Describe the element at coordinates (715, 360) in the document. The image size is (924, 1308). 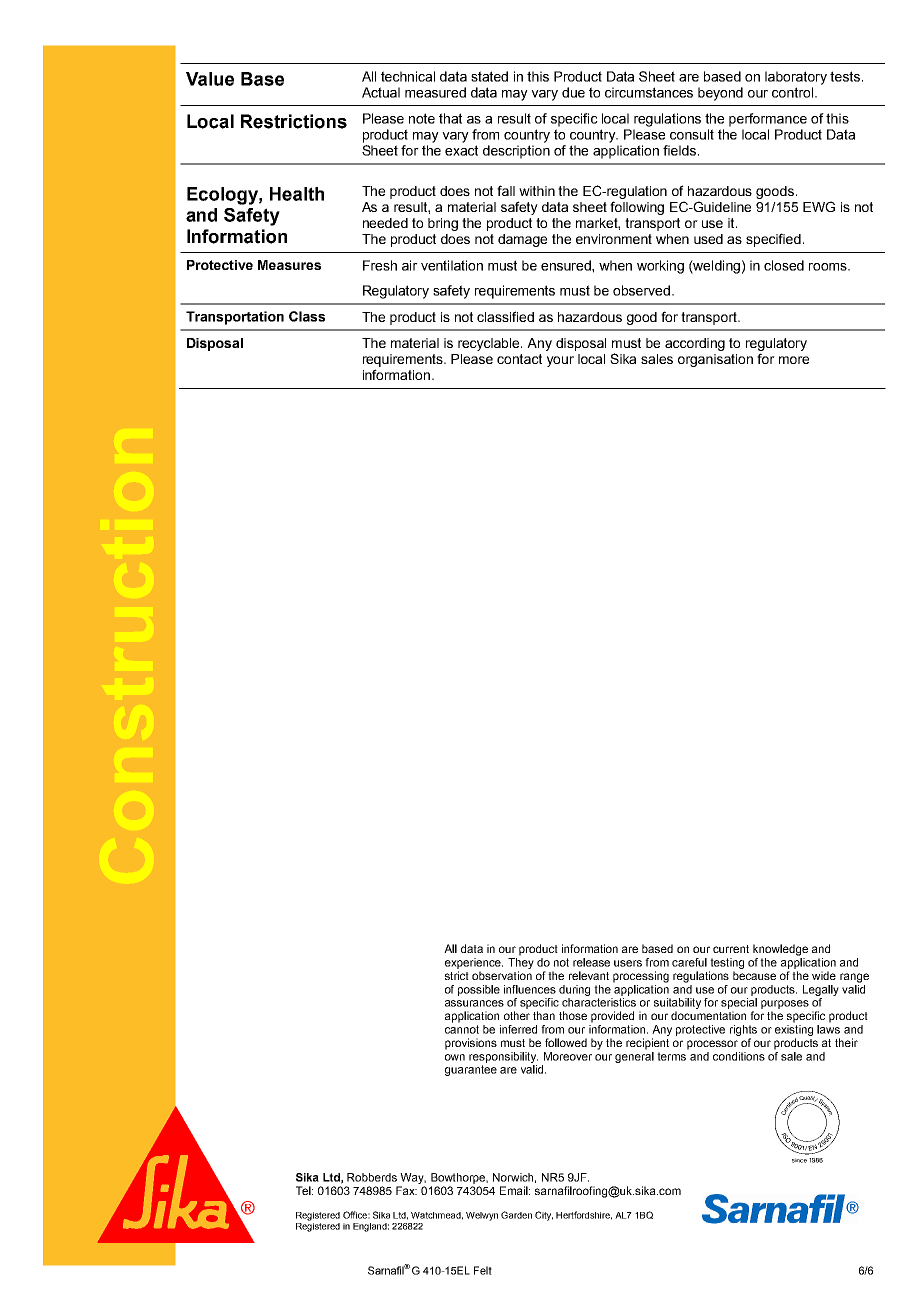
I see `organisation` at that location.
